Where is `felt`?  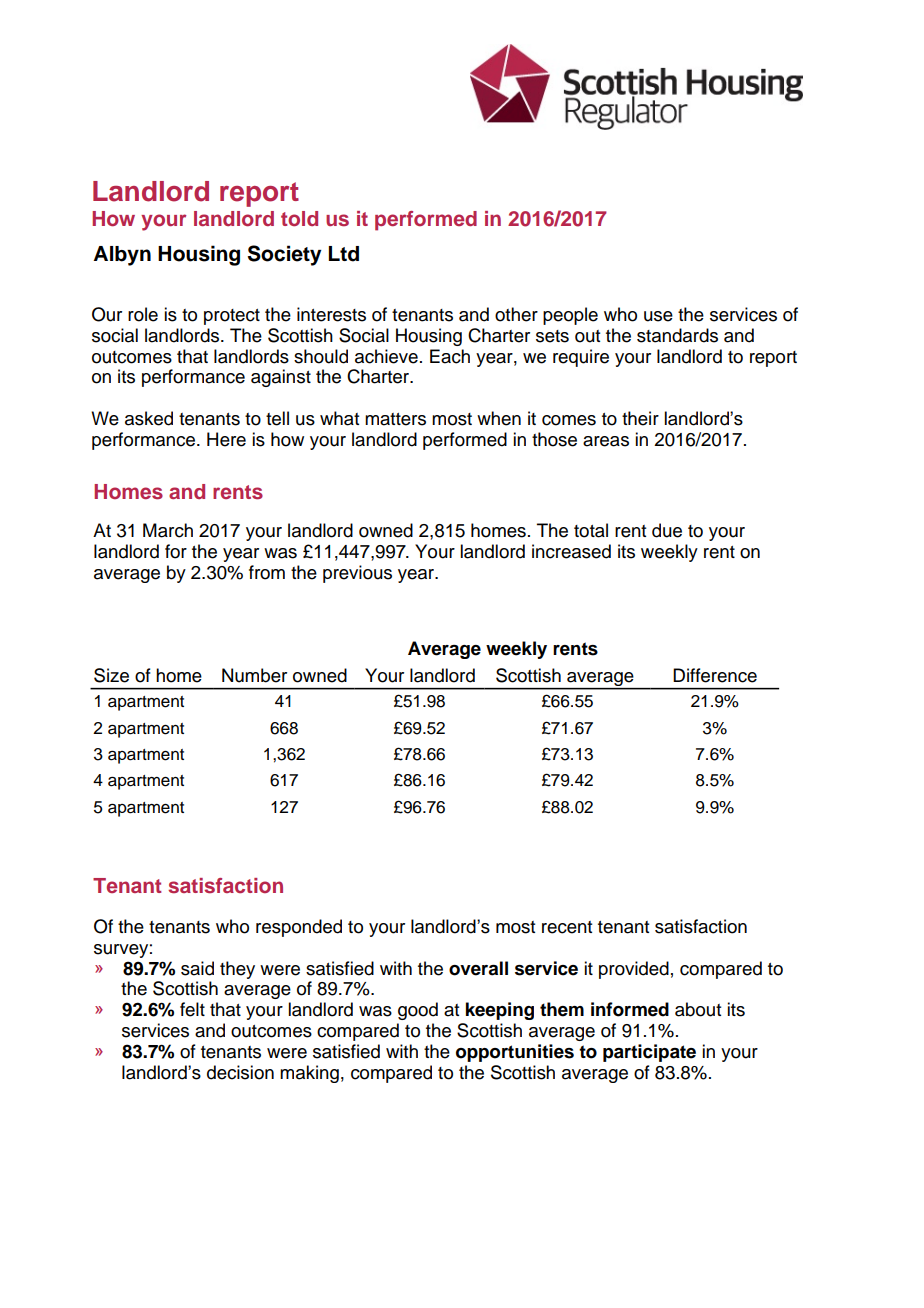
felt is located at coordinates (192, 1009).
